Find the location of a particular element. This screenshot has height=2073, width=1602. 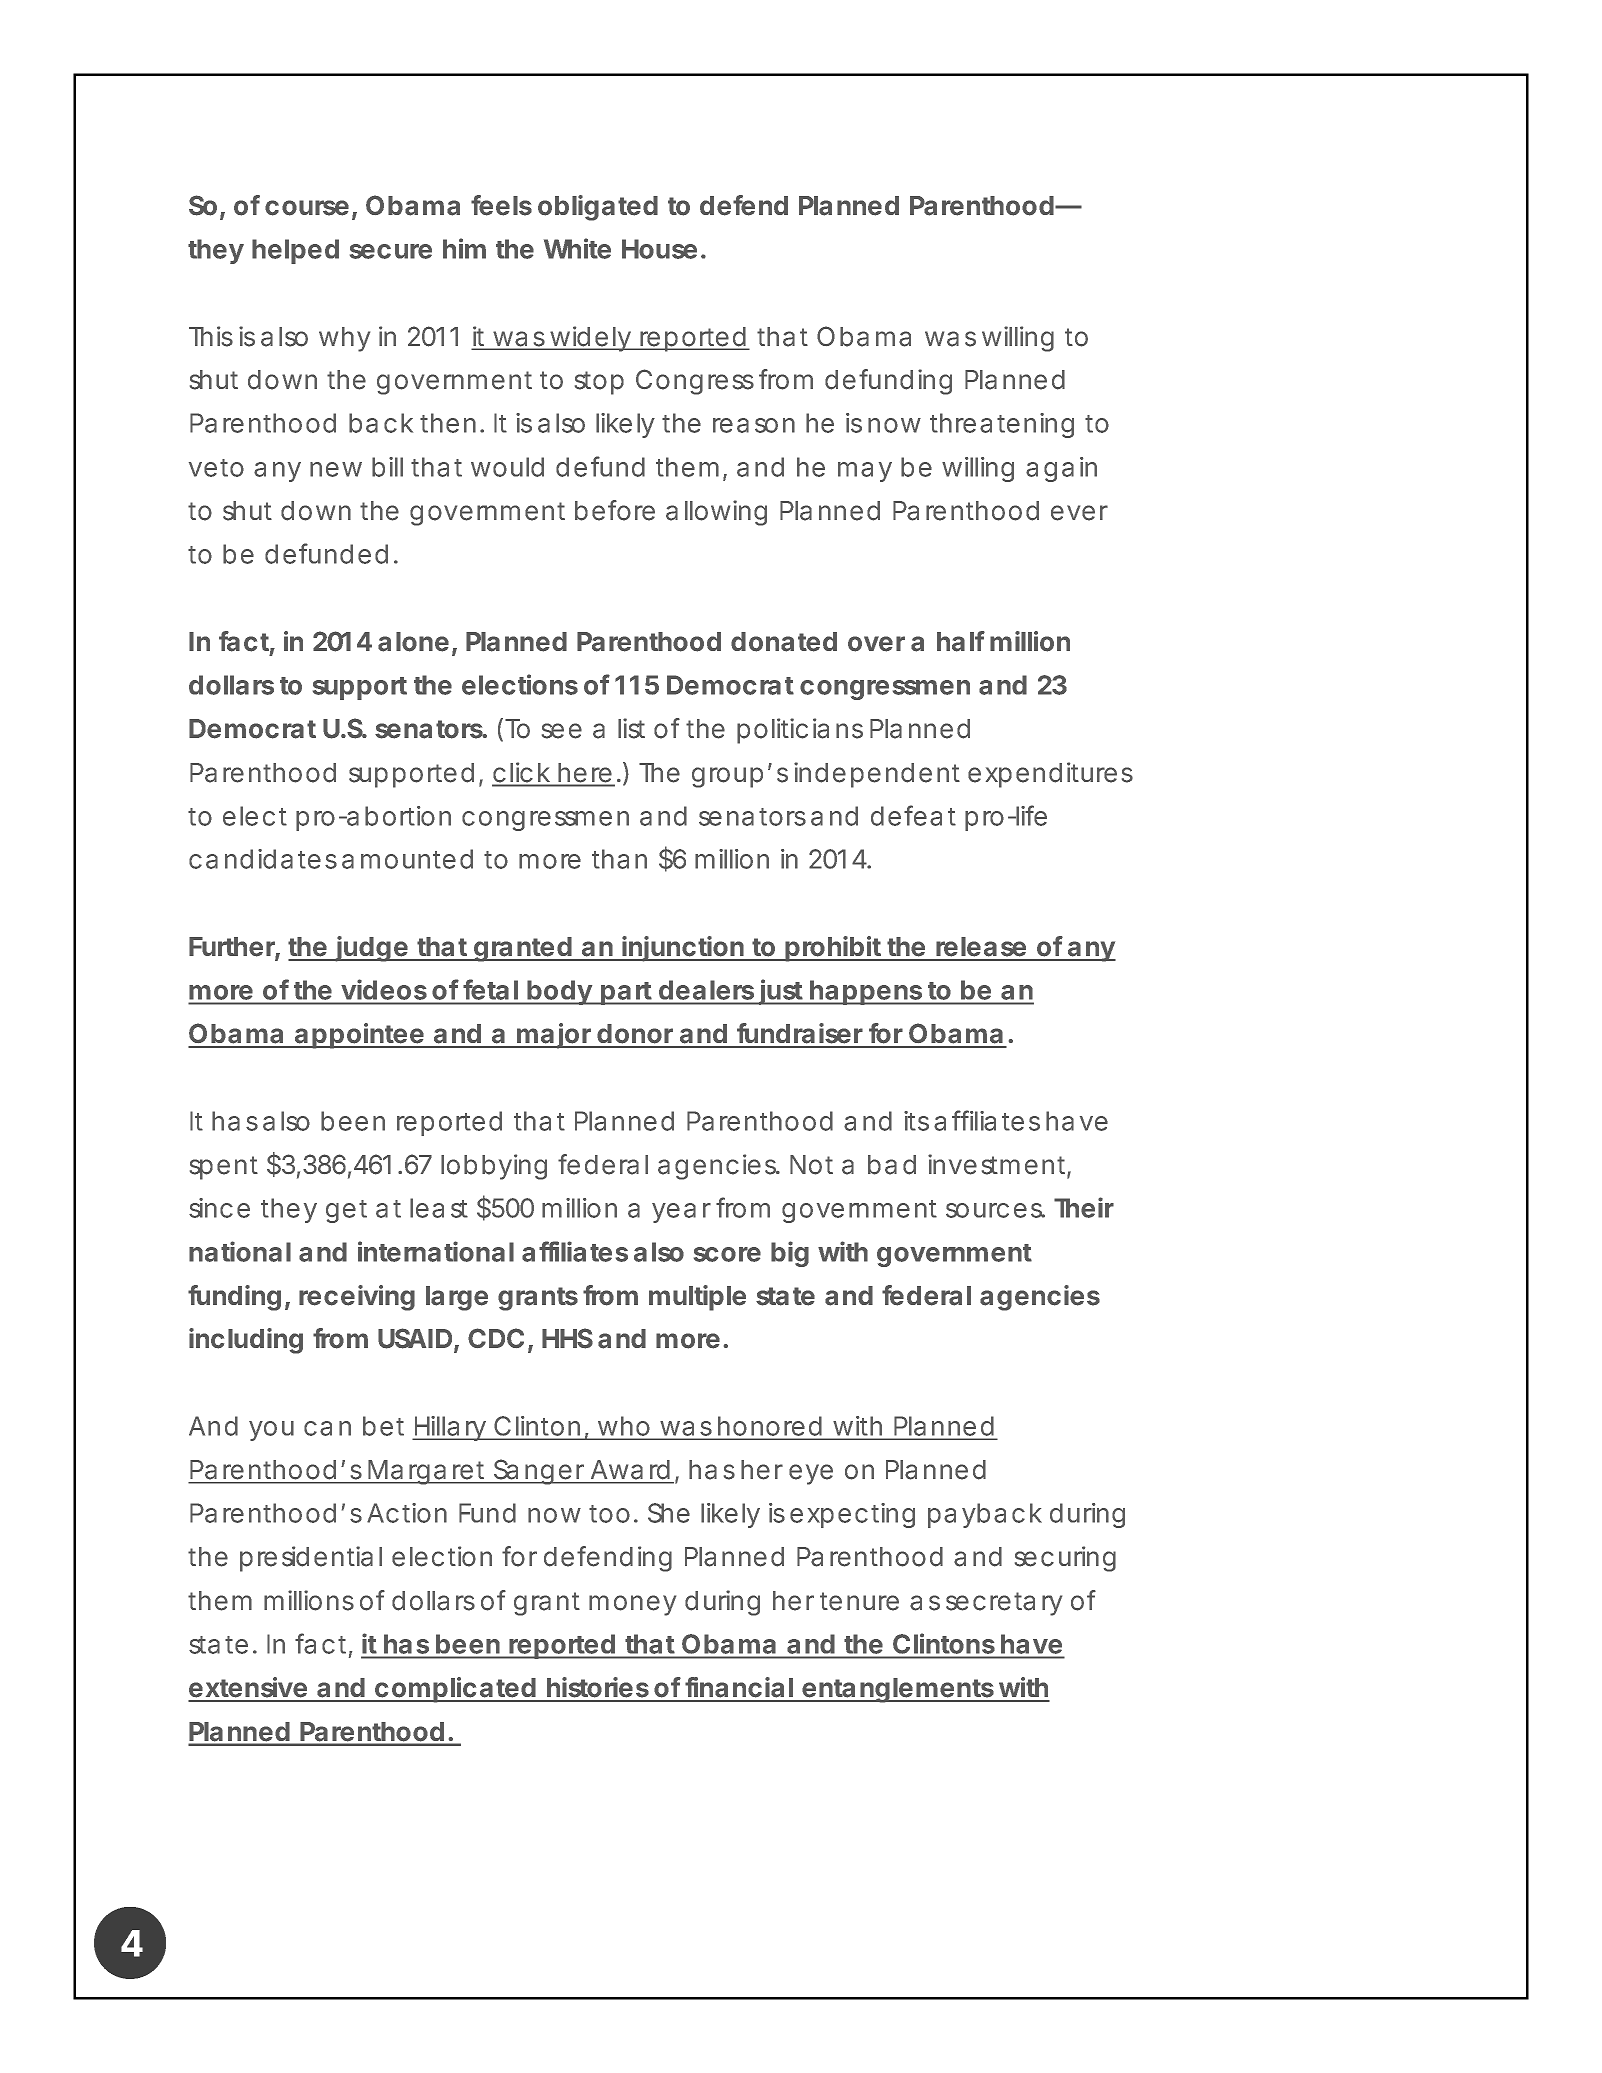

list is located at coordinates (631, 728).
